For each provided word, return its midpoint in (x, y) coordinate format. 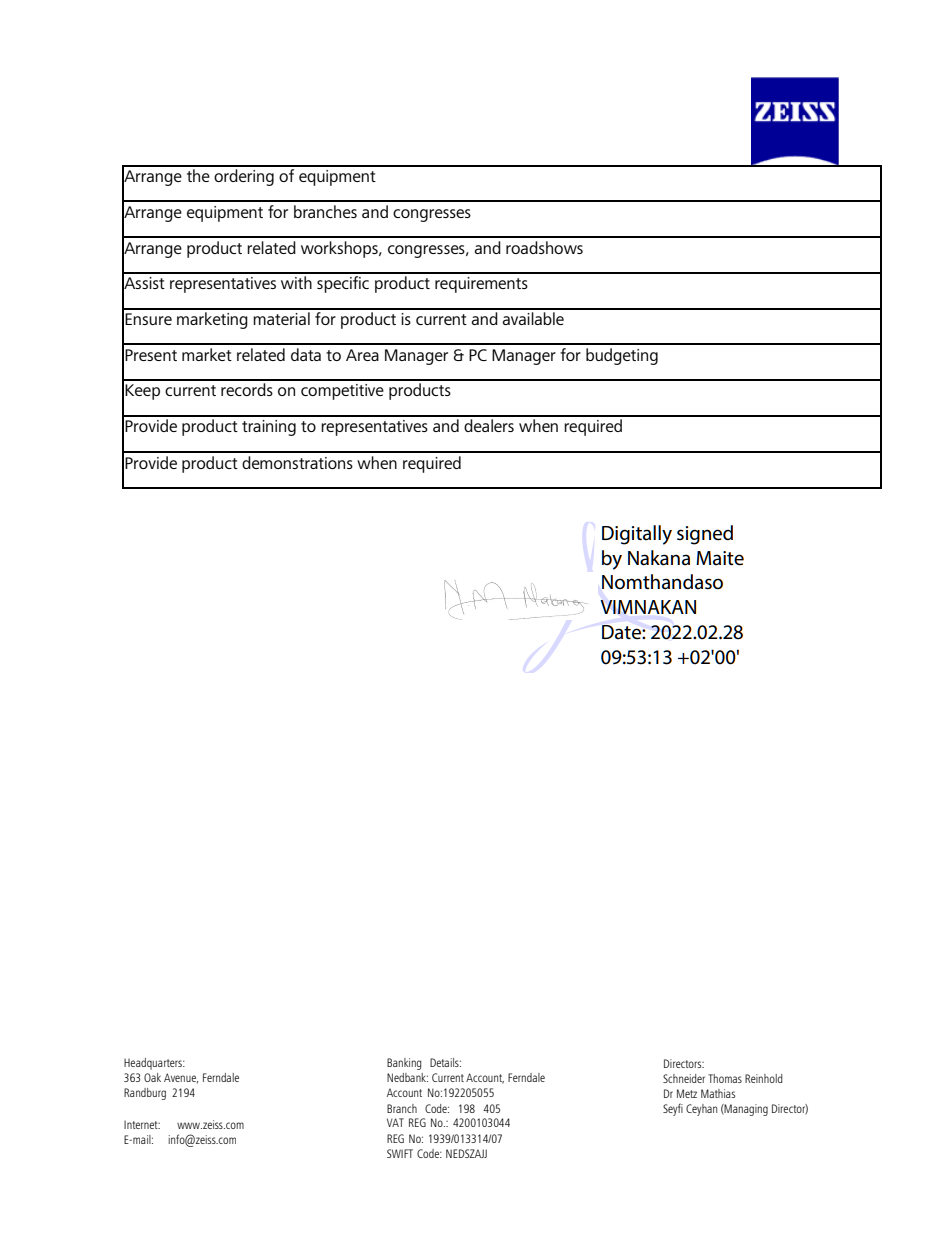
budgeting (622, 356)
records (247, 389)
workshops (340, 249)
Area (362, 355)
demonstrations (297, 462)
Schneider (684, 1078)
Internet (142, 1124)
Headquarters (154, 1064)
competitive (342, 392)
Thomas (725, 1078)
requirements (481, 285)
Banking (404, 1064)
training (269, 428)
